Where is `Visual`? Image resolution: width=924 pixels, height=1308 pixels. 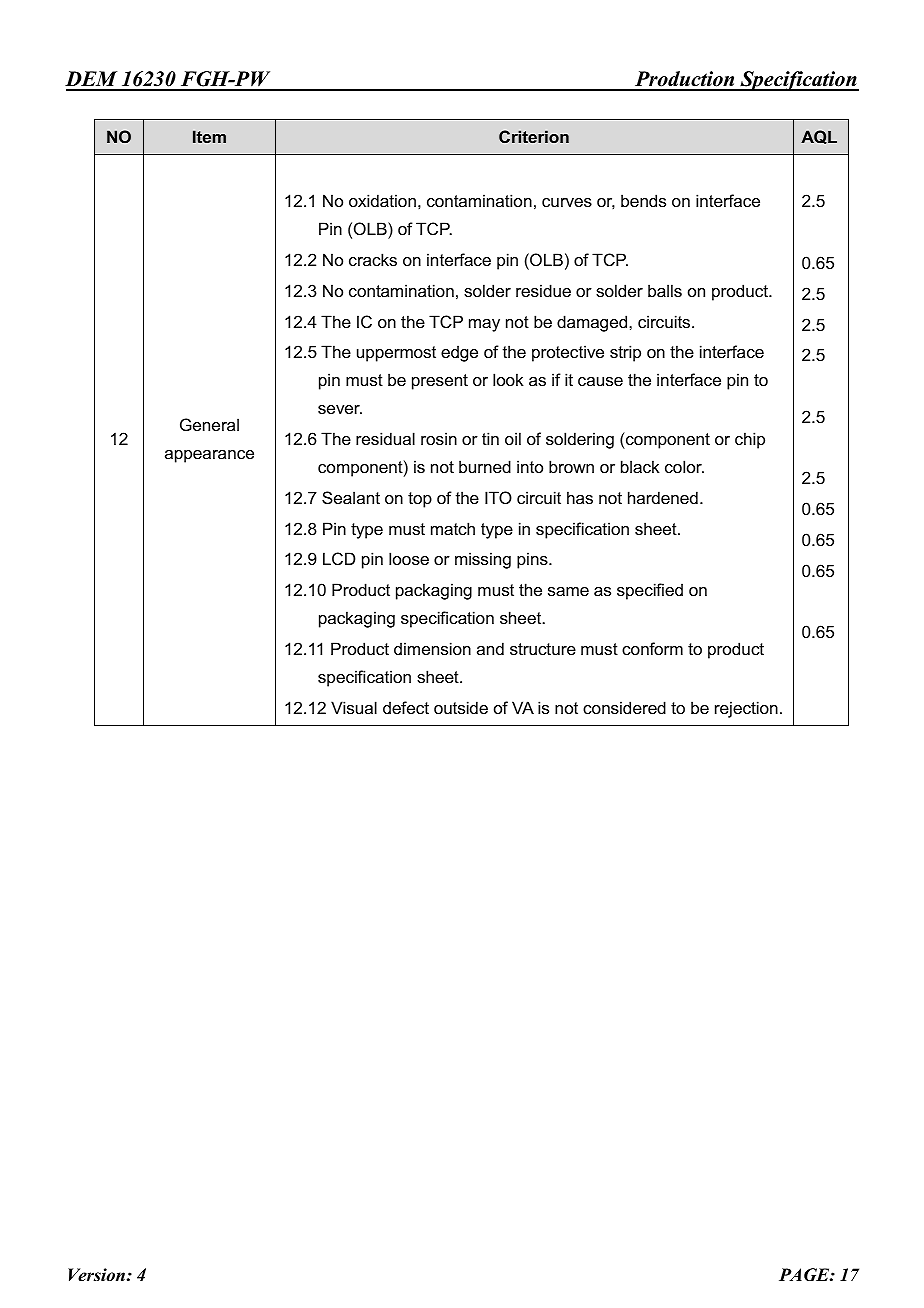 Visual is located at coordinates (354, 707).
